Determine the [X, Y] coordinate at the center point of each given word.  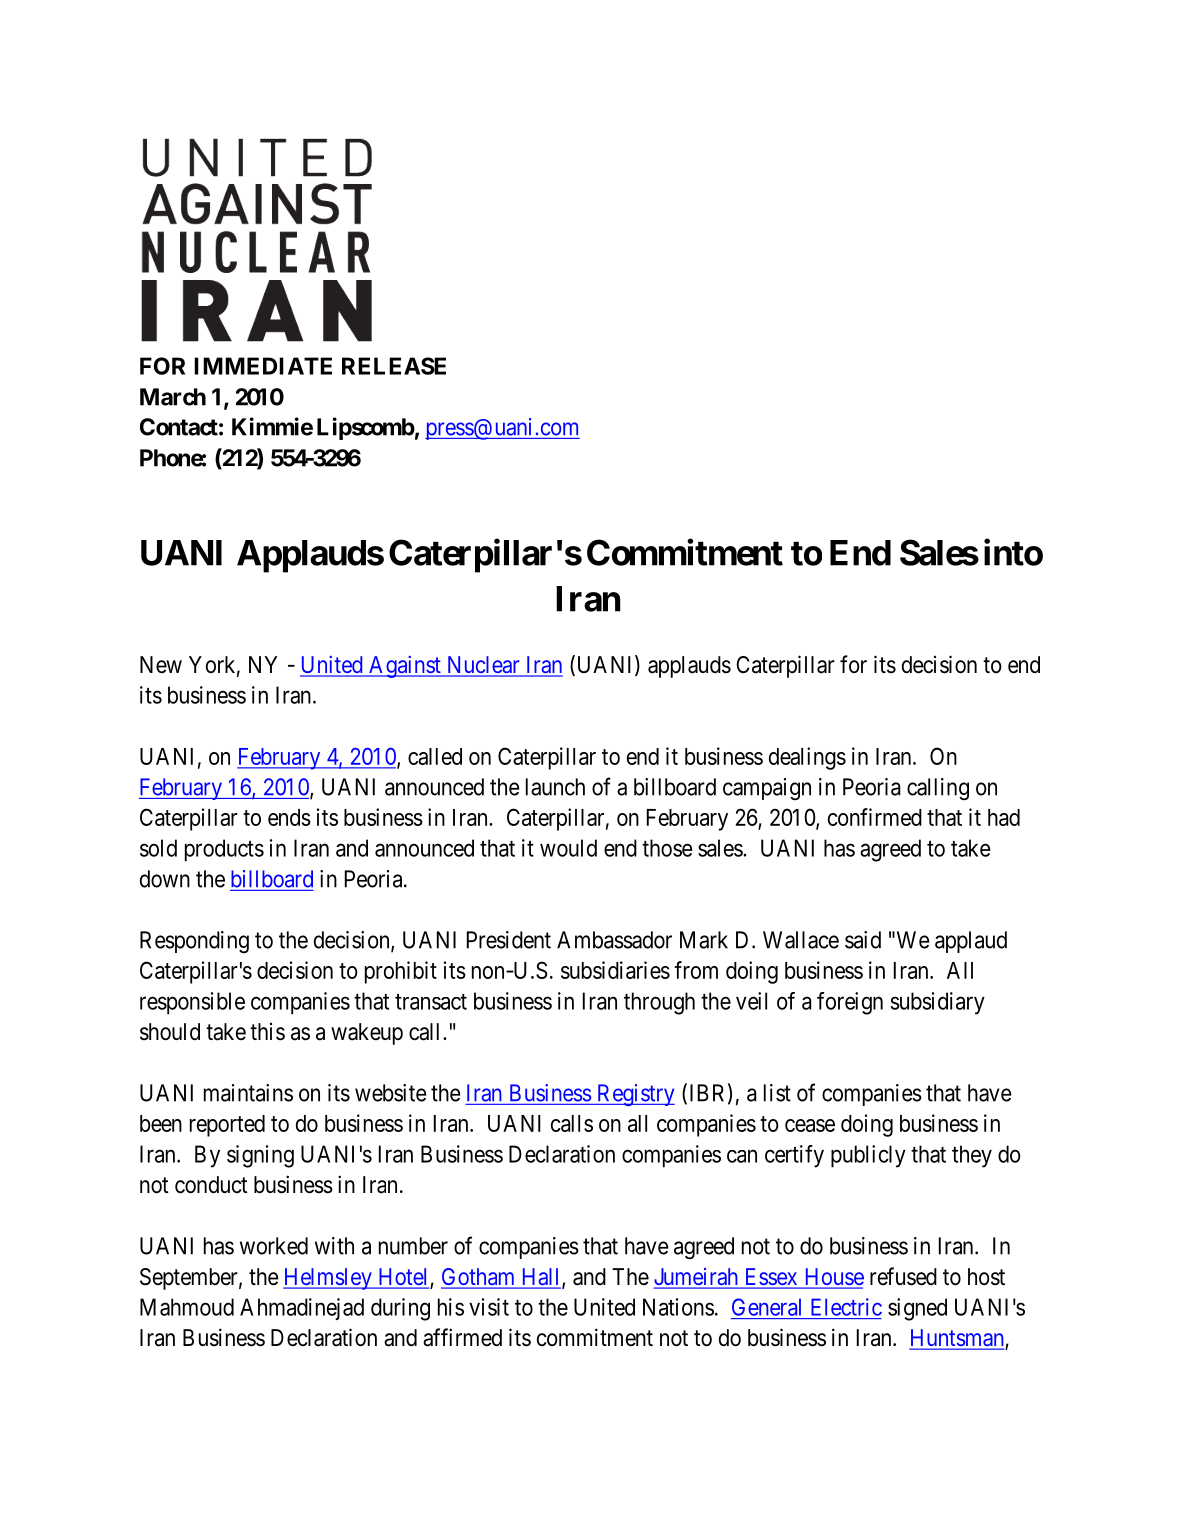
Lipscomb [366, 428]
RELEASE [394, 366]
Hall [541, 1278]
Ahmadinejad [302, 1309]
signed [917, 1309]
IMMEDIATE [263, 366]
